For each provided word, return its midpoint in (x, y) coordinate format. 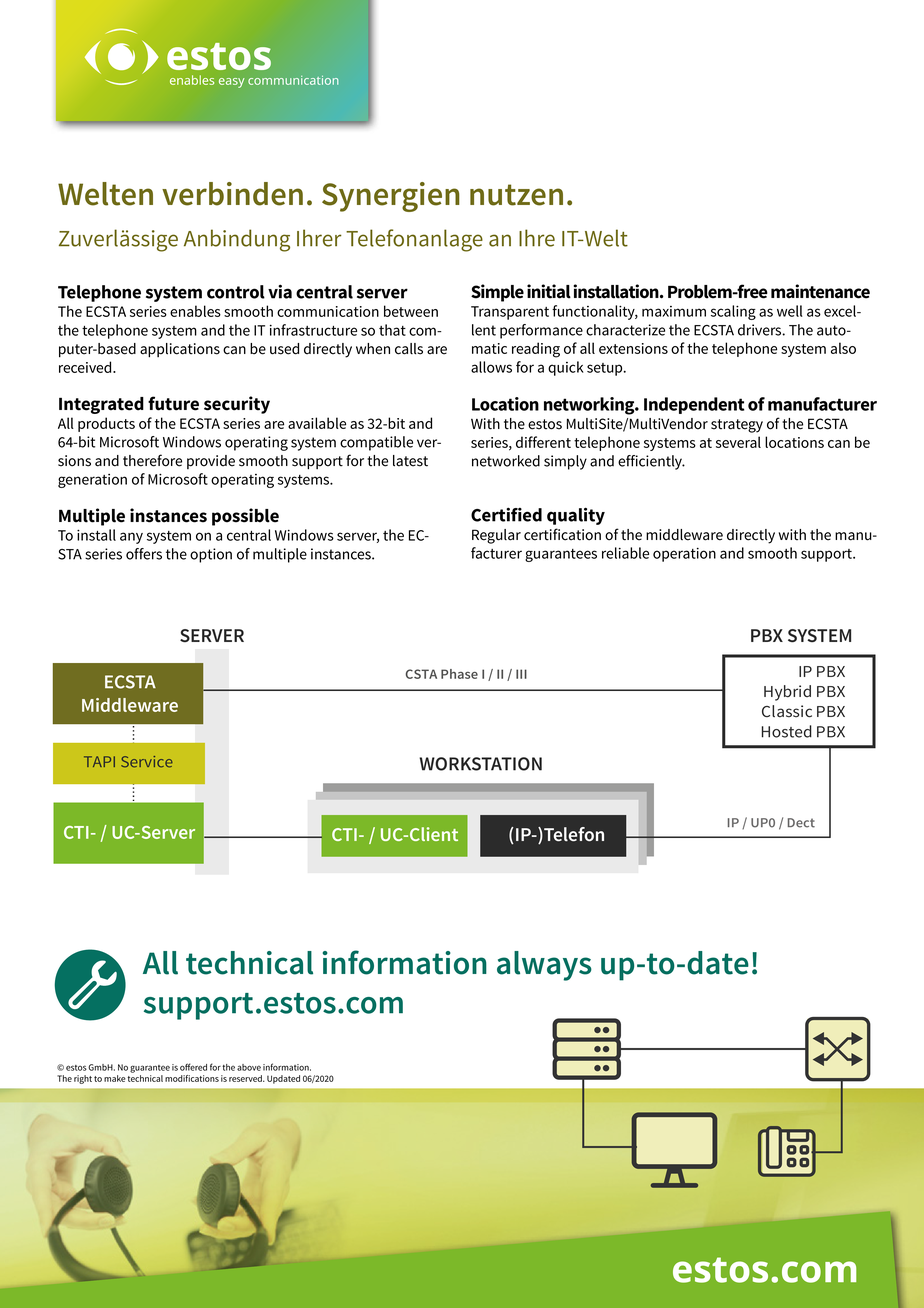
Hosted (787, 731)
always (544, 966)
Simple (497, 293)
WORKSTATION (480, 764)
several (738, 442)
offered (193, 1067)
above (249, 1067)
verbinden (232, 194)
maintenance (820, 291)
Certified (506, 514)
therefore (152, 460)
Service (147, 762)
